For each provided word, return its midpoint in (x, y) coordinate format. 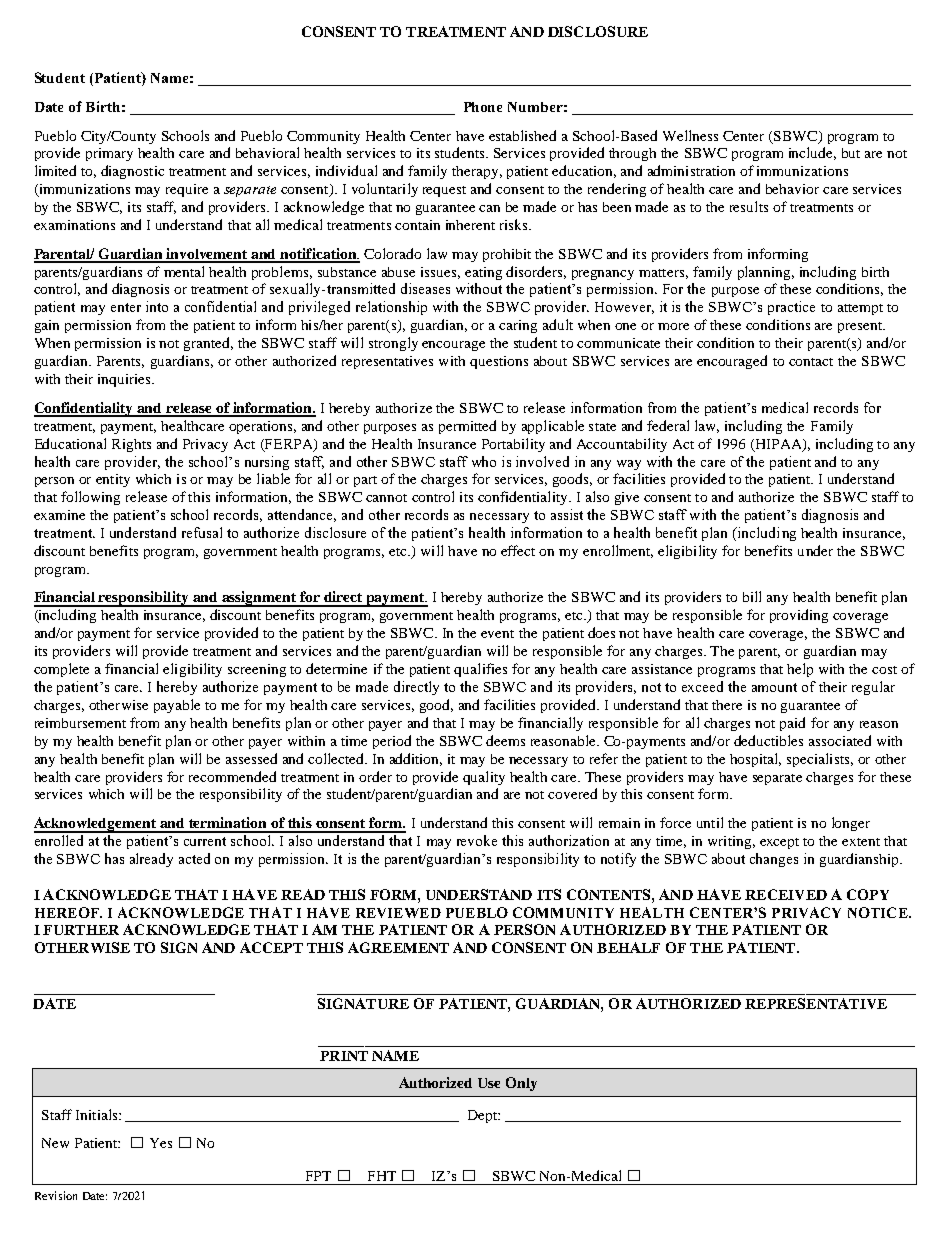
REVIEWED (398, 913)
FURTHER (81, 930)
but (851, 153)
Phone (483, 107)
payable (177, 706)
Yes (161, 1143)
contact (811, 362)
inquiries (125, 380)
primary (109, 154)
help (800, 670)
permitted (467, 427)
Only (521, 1084)
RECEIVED (786, 894)
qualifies (480, 670)
